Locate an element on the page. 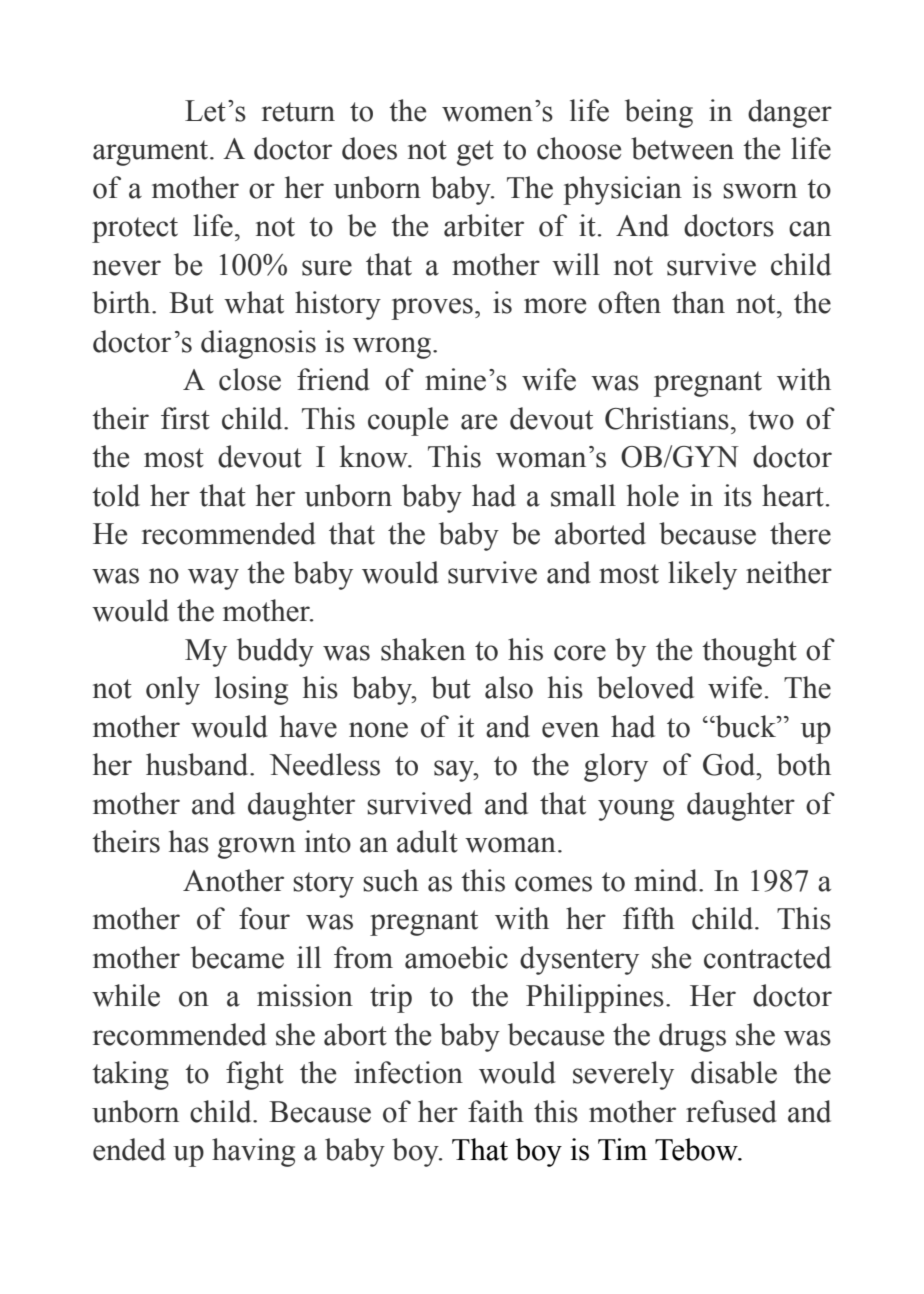 The width and height of the page is (924, 1294). shaken is located at coordinates (423, 649).
